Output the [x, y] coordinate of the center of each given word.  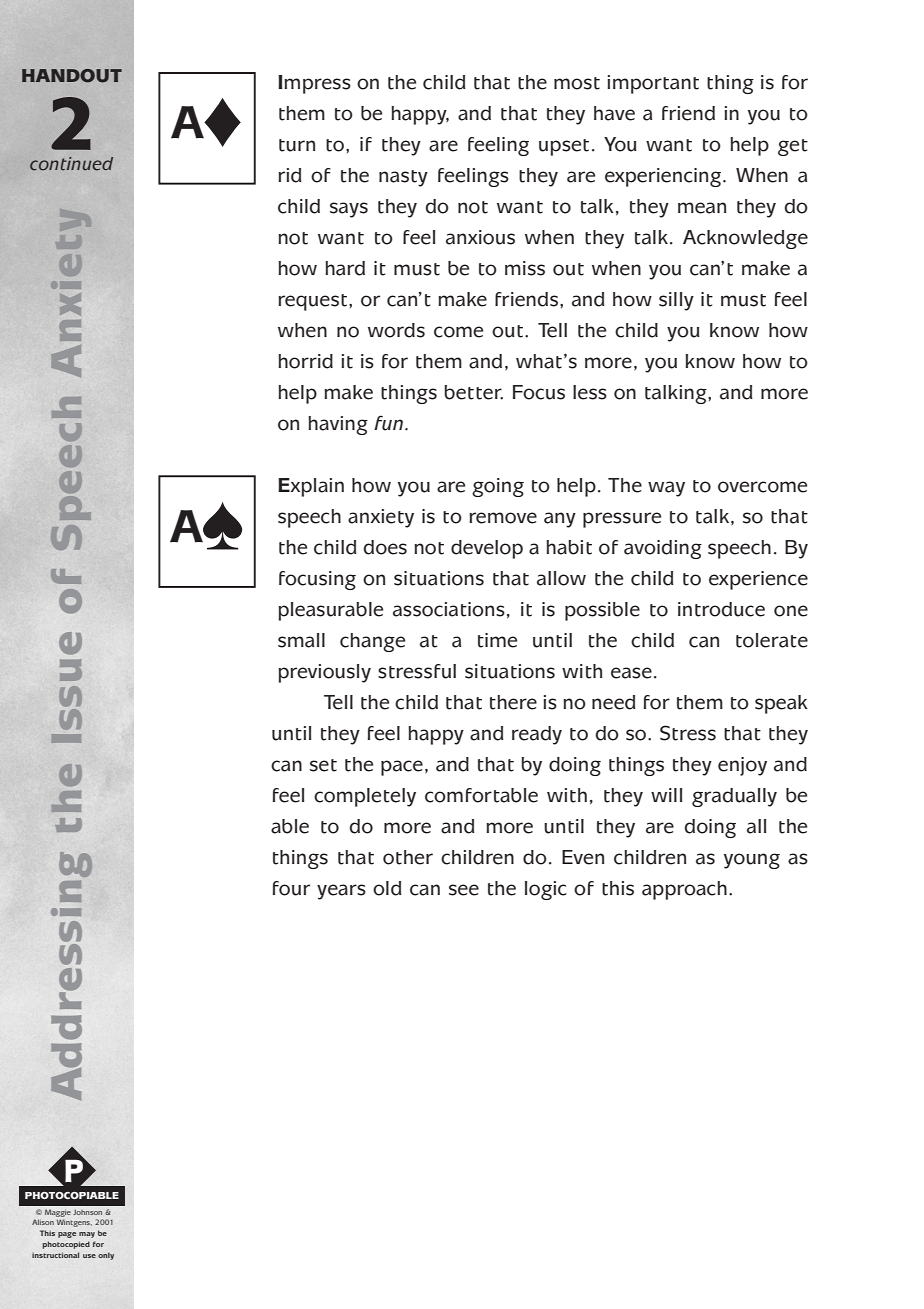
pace [402, 768]
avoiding [663, 549]
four [291, 888]
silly [676, 301]
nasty [403, 178]
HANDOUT [72, 76]
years [341, 892]
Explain [311, 487]
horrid [305, 361]
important [653, 84]
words [396, 330]
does [385, 547]
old [387, 888]
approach [684, 890]
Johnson [87, 1212]
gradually [734, 797]
